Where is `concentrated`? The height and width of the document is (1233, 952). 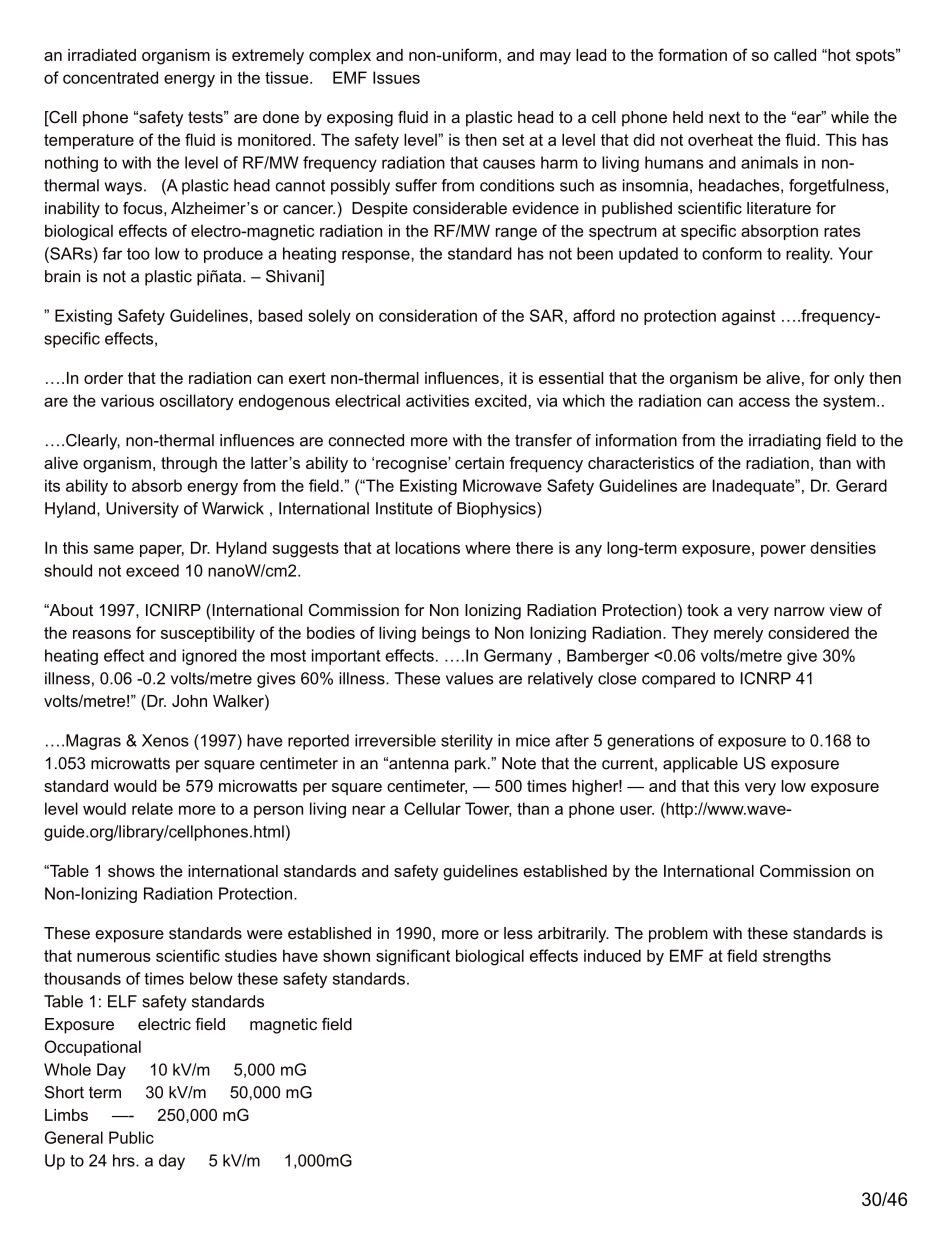
concentrated is located at coordinates (110, 77).
